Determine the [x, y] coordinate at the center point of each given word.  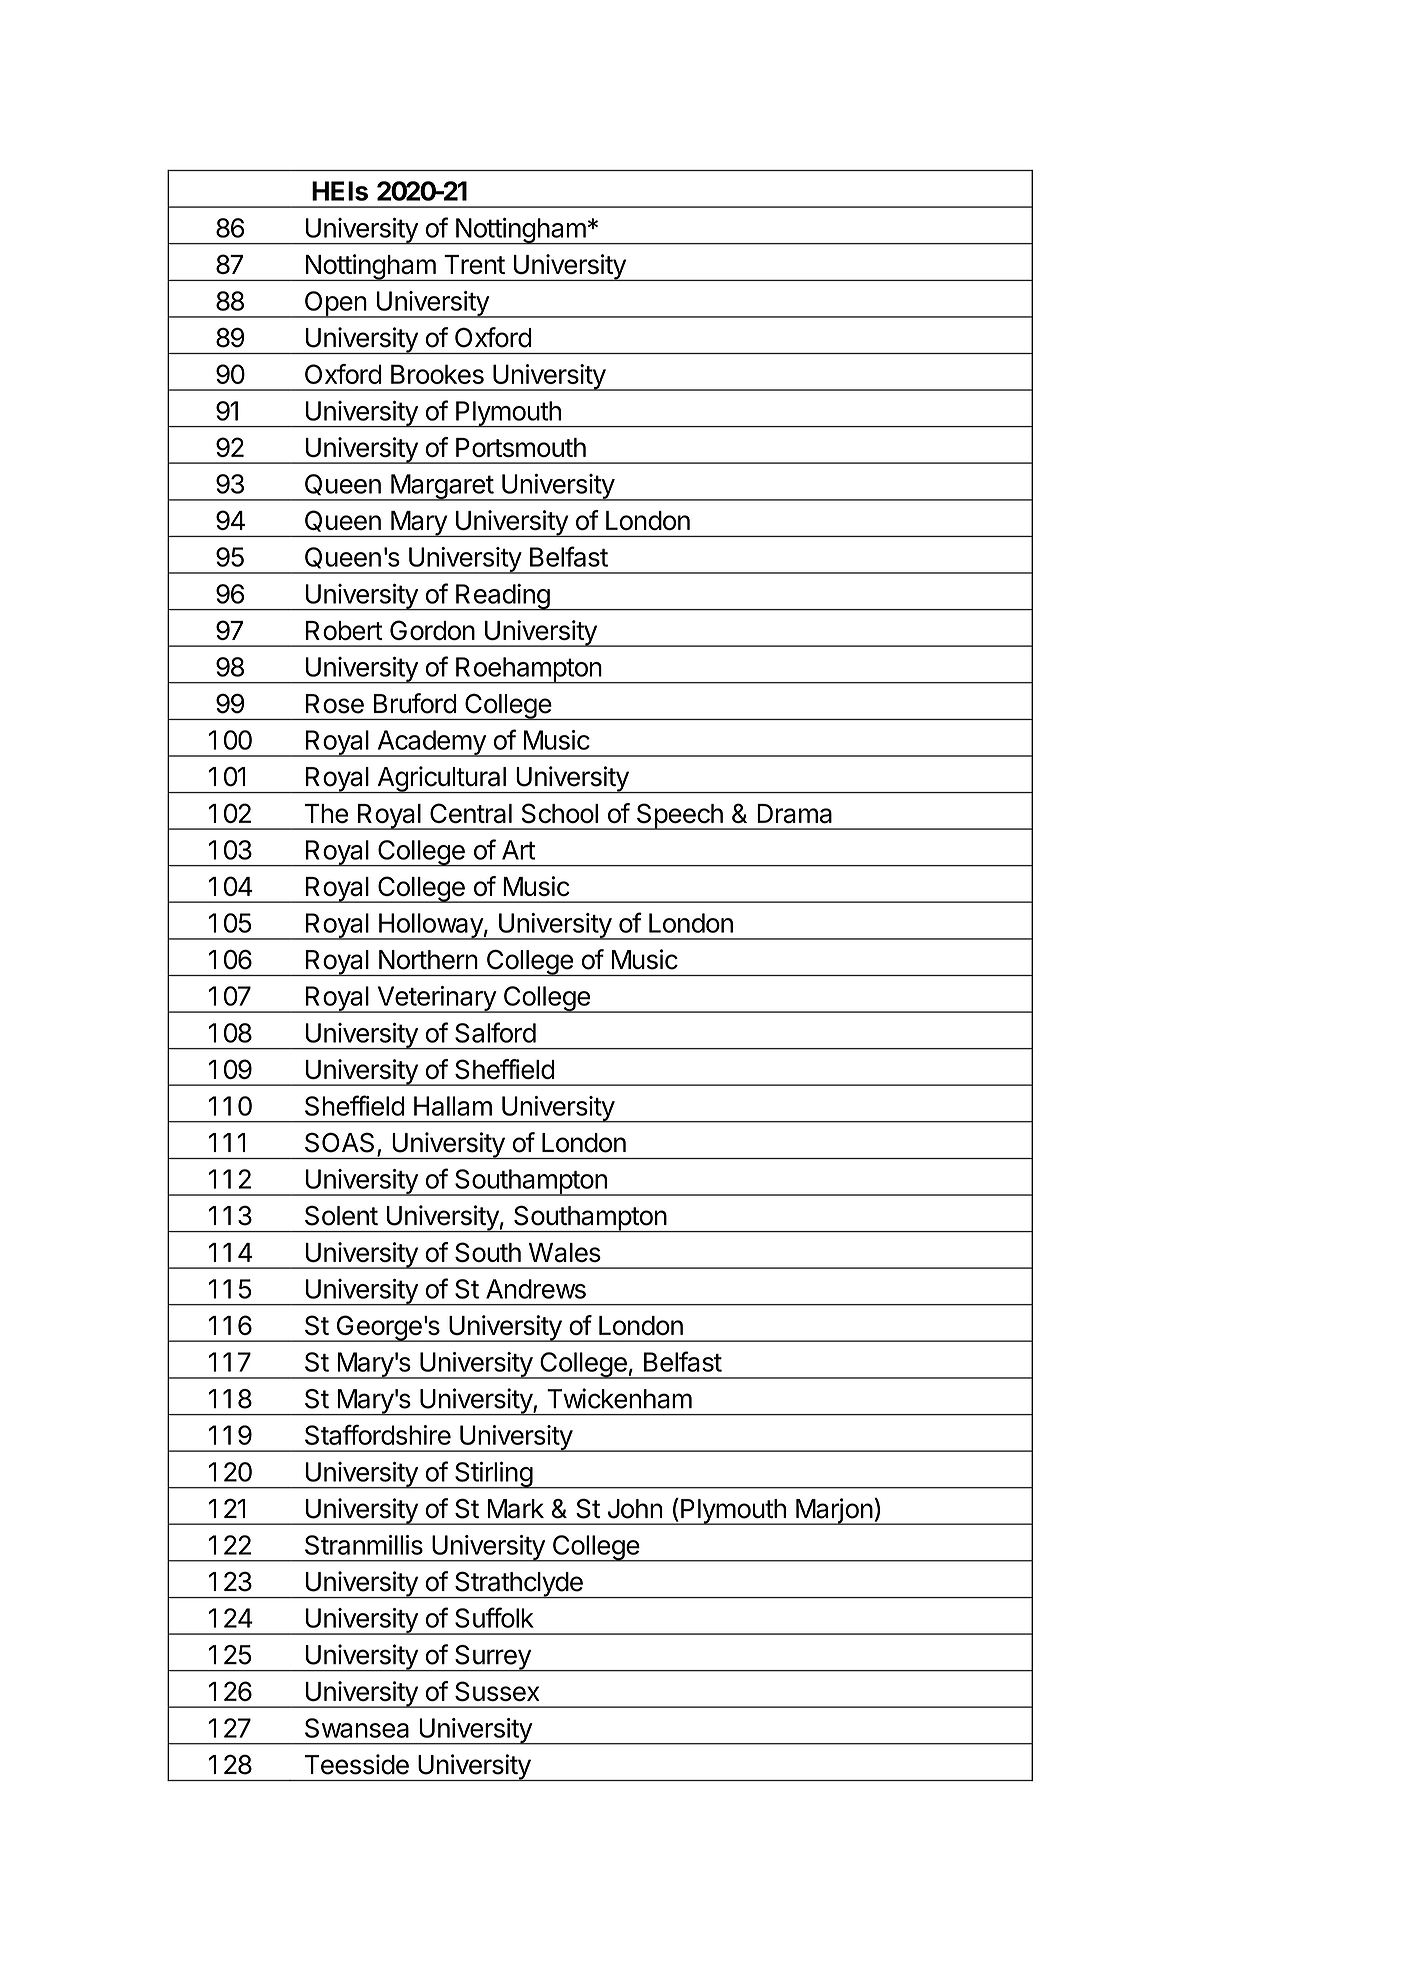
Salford [495, 1032]
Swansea [357, 1728]
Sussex [497, 1691]
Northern [428, 960]
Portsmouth [521, 448]
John [635, 1509]
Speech [679, 816]
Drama [794, 814]
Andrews [536, 1289]
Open [335, 304]
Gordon [432, 630]
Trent [474, 265]
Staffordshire [378, 1434]
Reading [502, 597]
